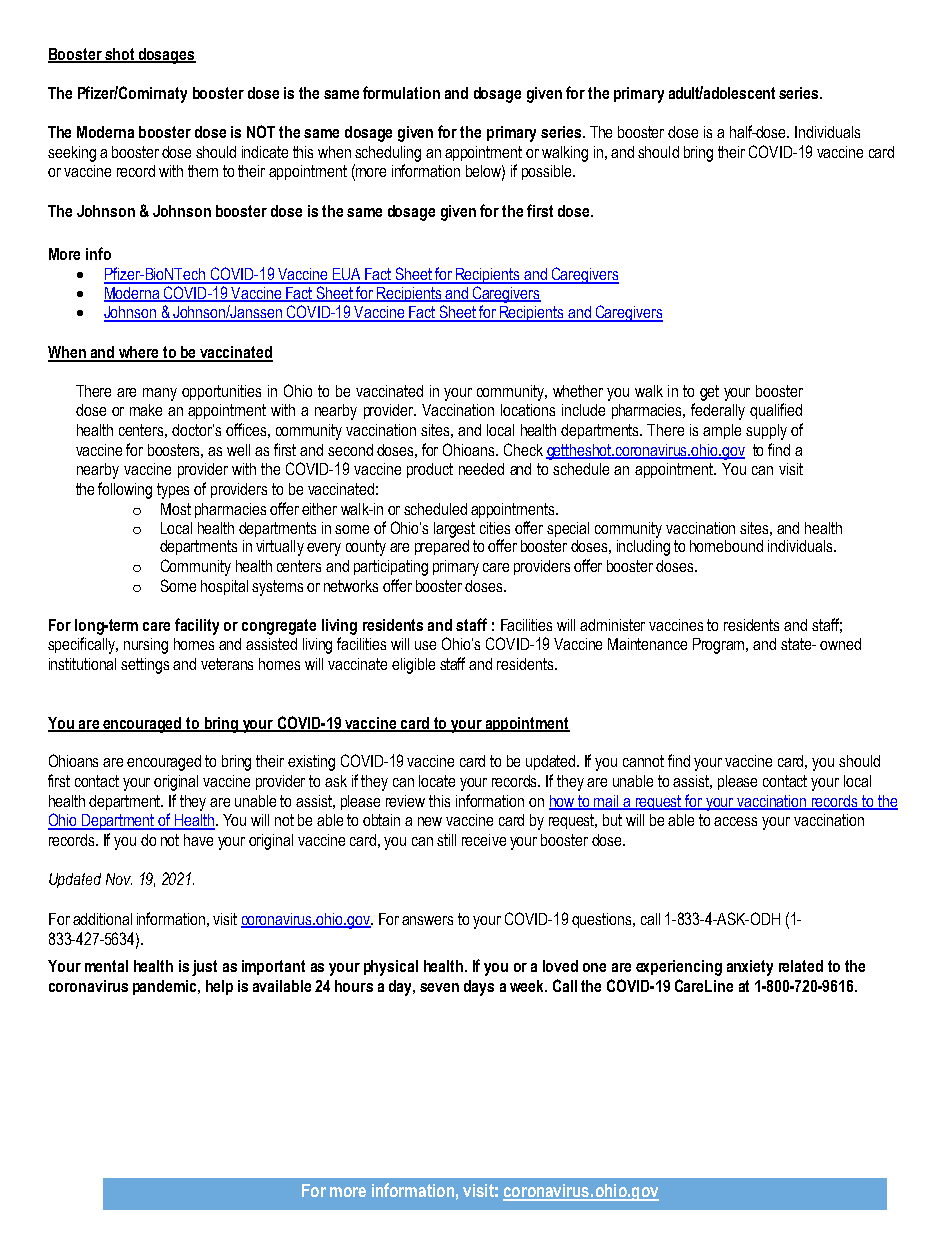 This image has height=1233, width=952. What do you see at coordinates (166, 987) in the image?
I see `pandemic` at bounding box center [166, 987].
